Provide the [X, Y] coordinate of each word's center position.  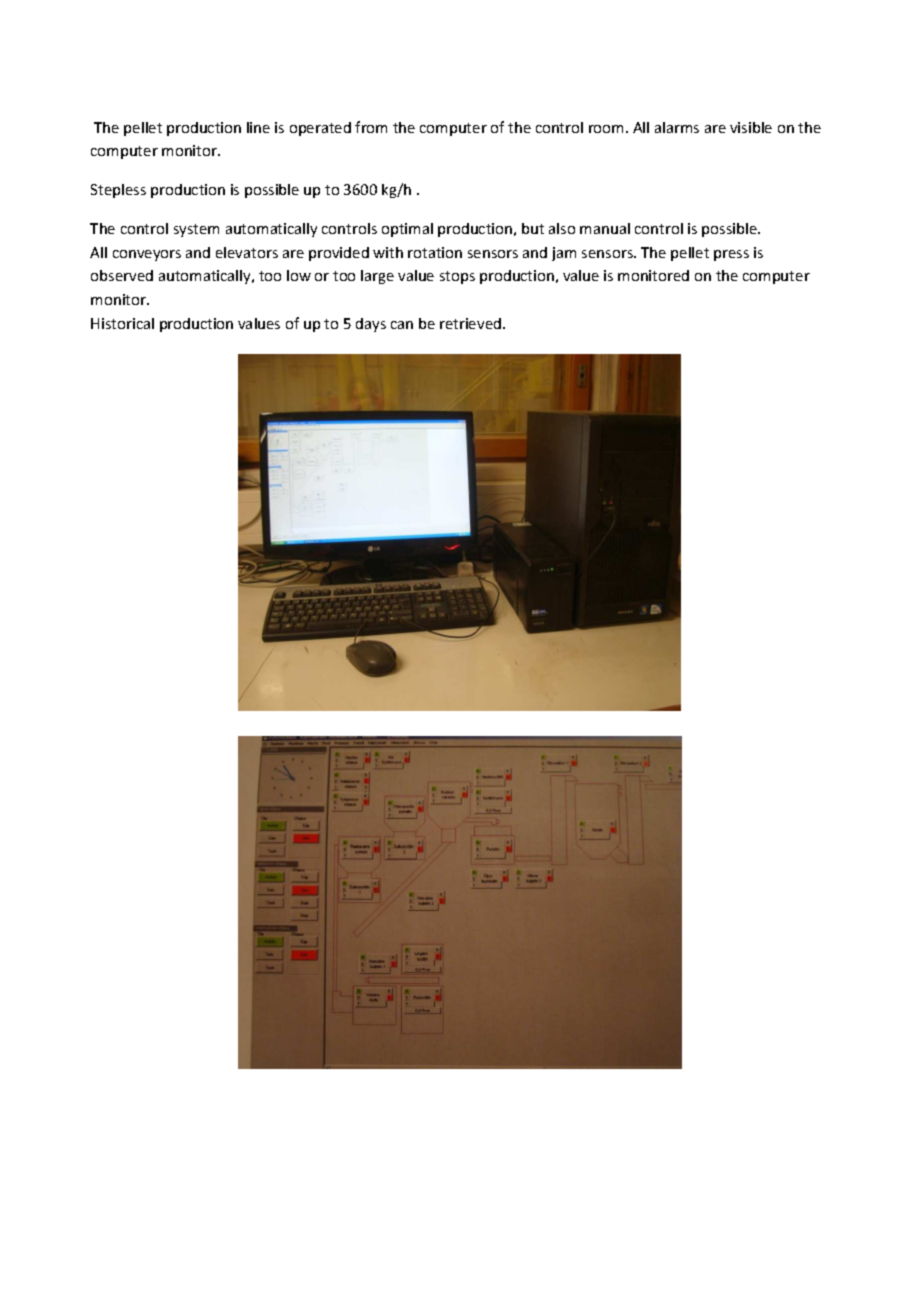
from [371, 127]
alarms [677, 127]
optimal [407, 230]
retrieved [472, 323]
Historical [122, 323]
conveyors [147, 255]
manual [605, 228]
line [258, 127]
